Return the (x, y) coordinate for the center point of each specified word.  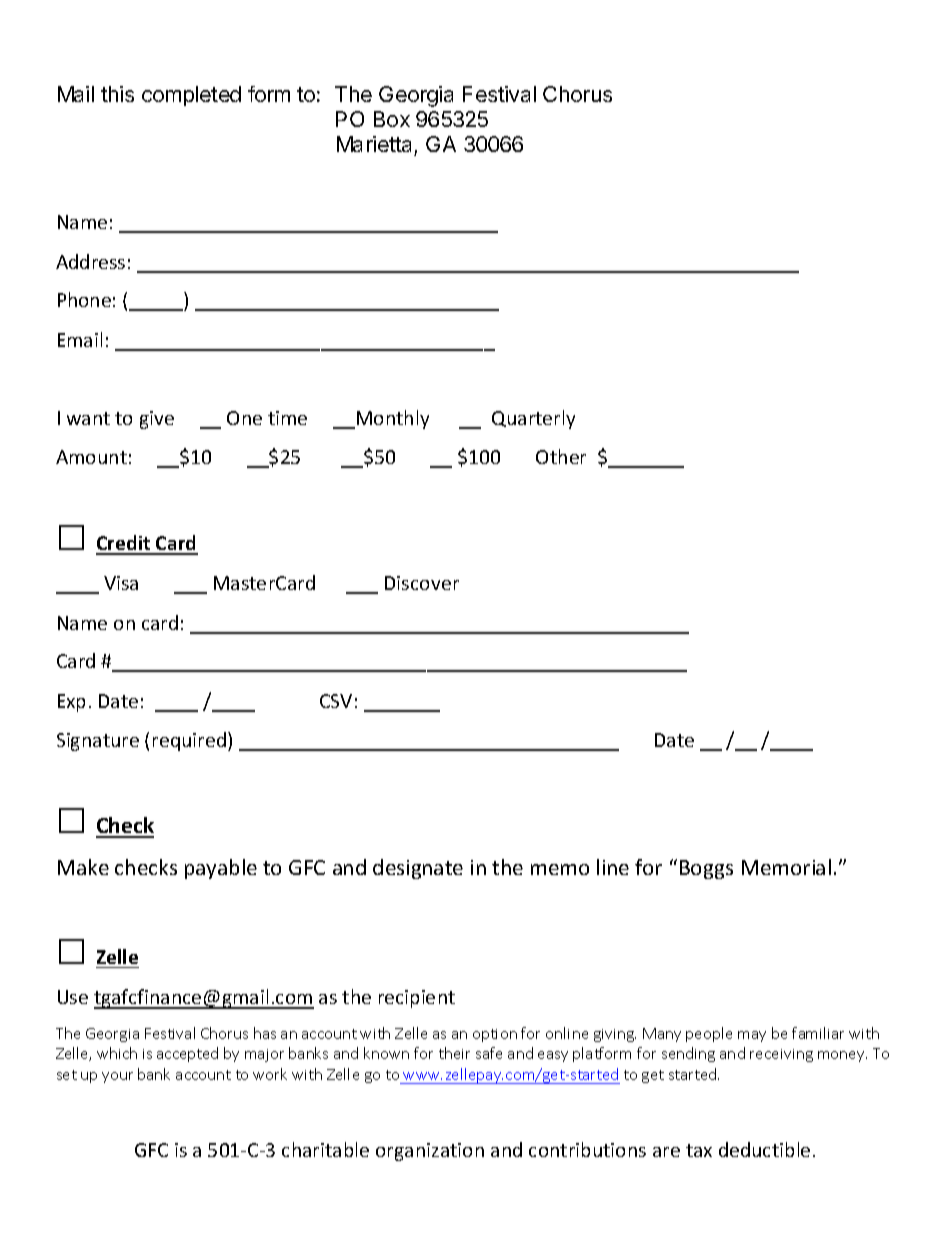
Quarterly (533, 419)
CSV (336, 701)
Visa (121, 583)
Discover (422, 583)
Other (561, 456)
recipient (417, 999)
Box (392, 119)
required (191, 741)
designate (418, 869)
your (117, 1077)
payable (221, 869)
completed (191, 96)
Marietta (376, 146)
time (287, 418)
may (752, 1036)
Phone (84, 299)
